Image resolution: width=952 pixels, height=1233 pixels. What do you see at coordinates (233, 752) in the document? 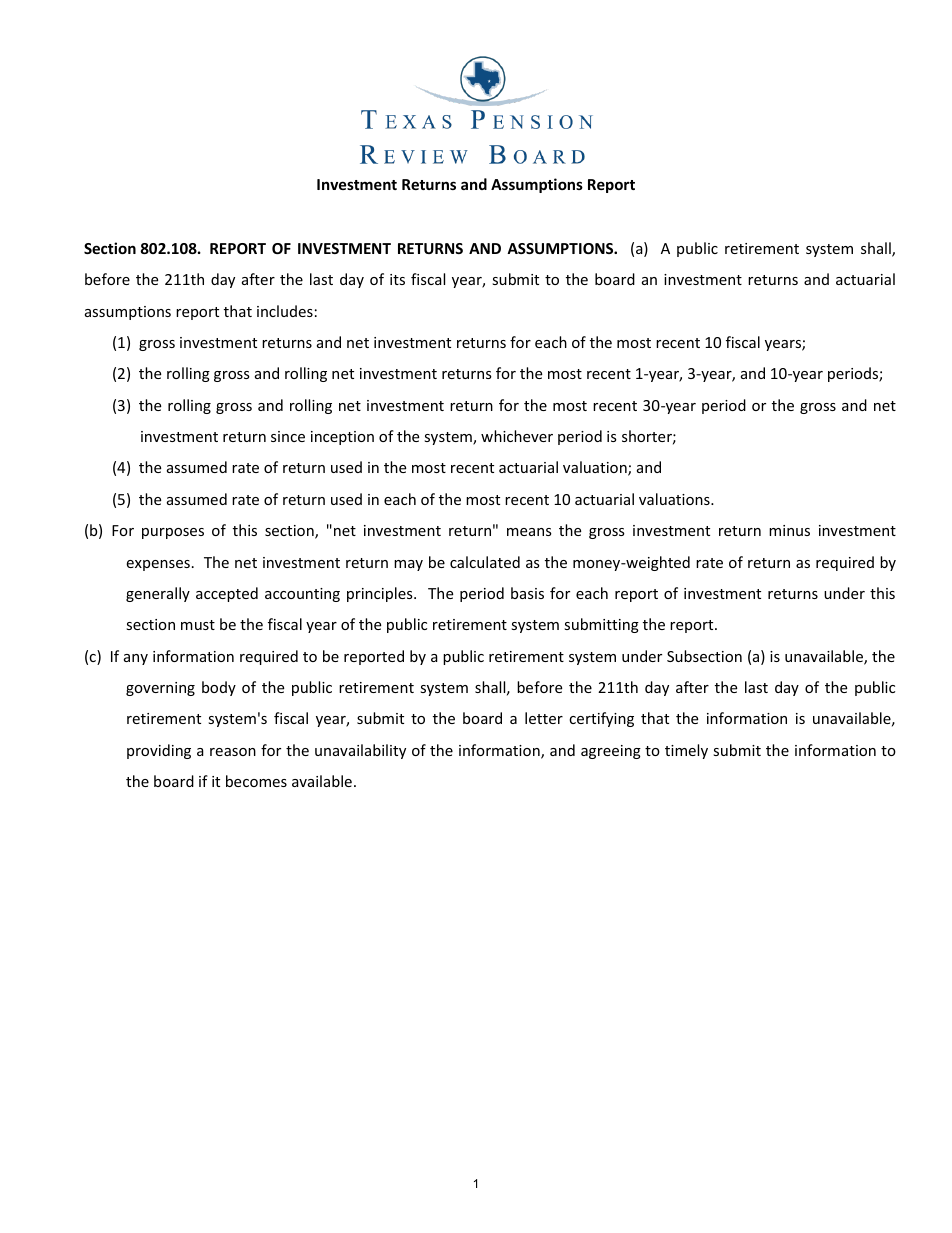
I see `reason` at bounding box center [233, 752].
